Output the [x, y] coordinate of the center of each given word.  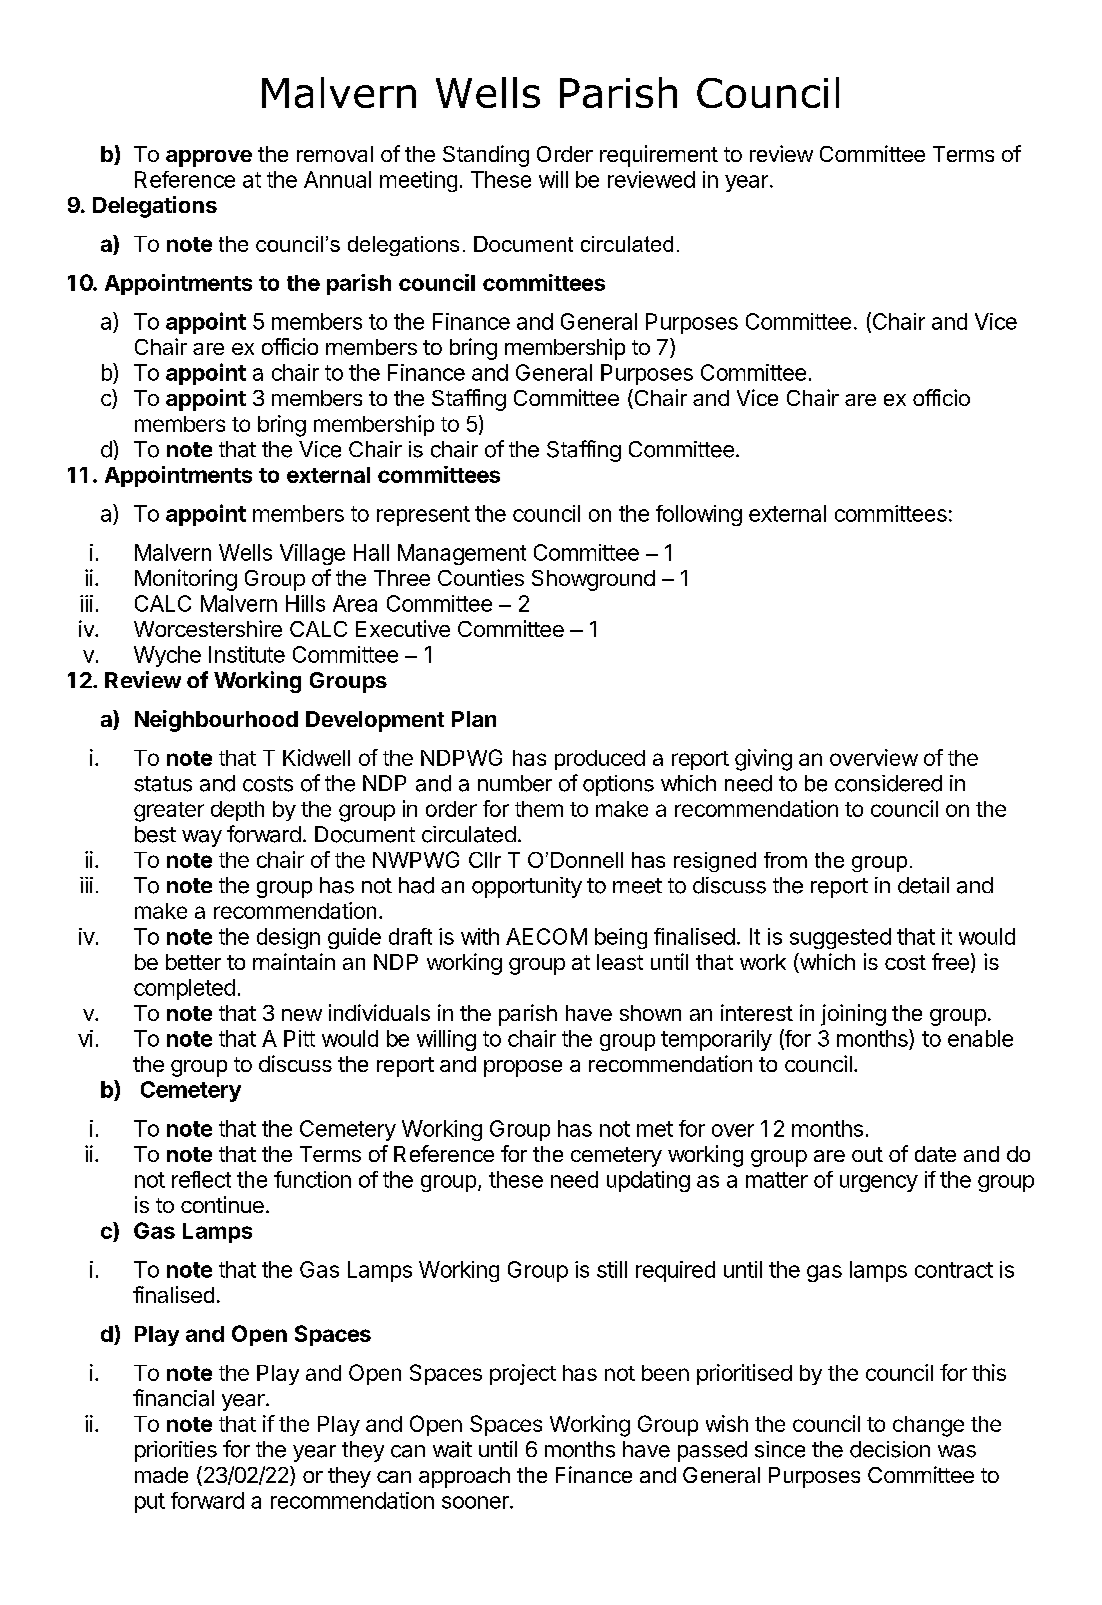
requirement [659, 156]
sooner [476, 1502]
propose [523, 1068]
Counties [481, 577]
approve [209, 158]
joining [853, 1015]
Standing [486, 156]
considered [888, 783]
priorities [176, 1451]
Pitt [299, 1038]
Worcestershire [208, 628]
